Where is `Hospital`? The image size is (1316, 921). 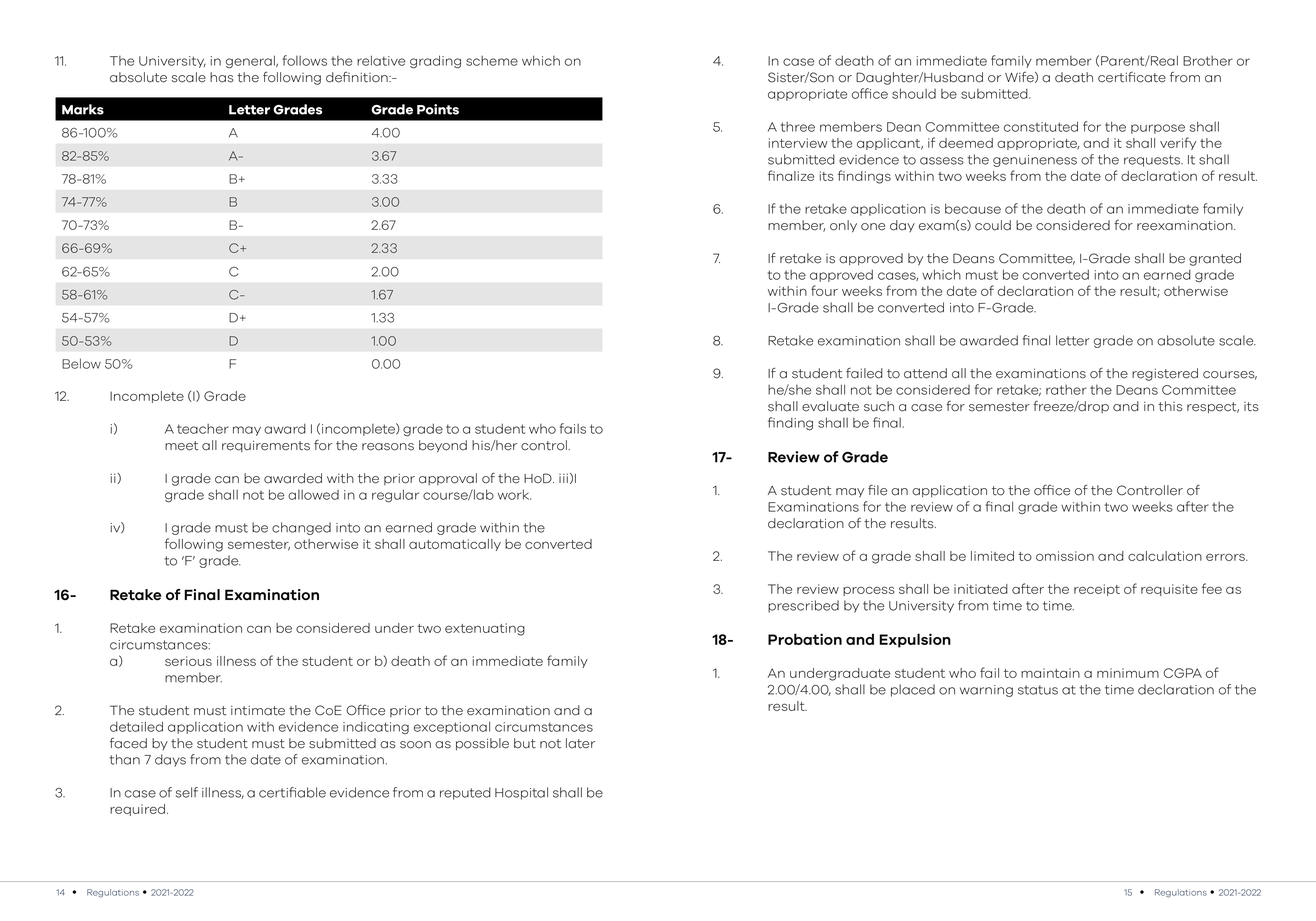
Hospital is located at coordinates (521, 793).
